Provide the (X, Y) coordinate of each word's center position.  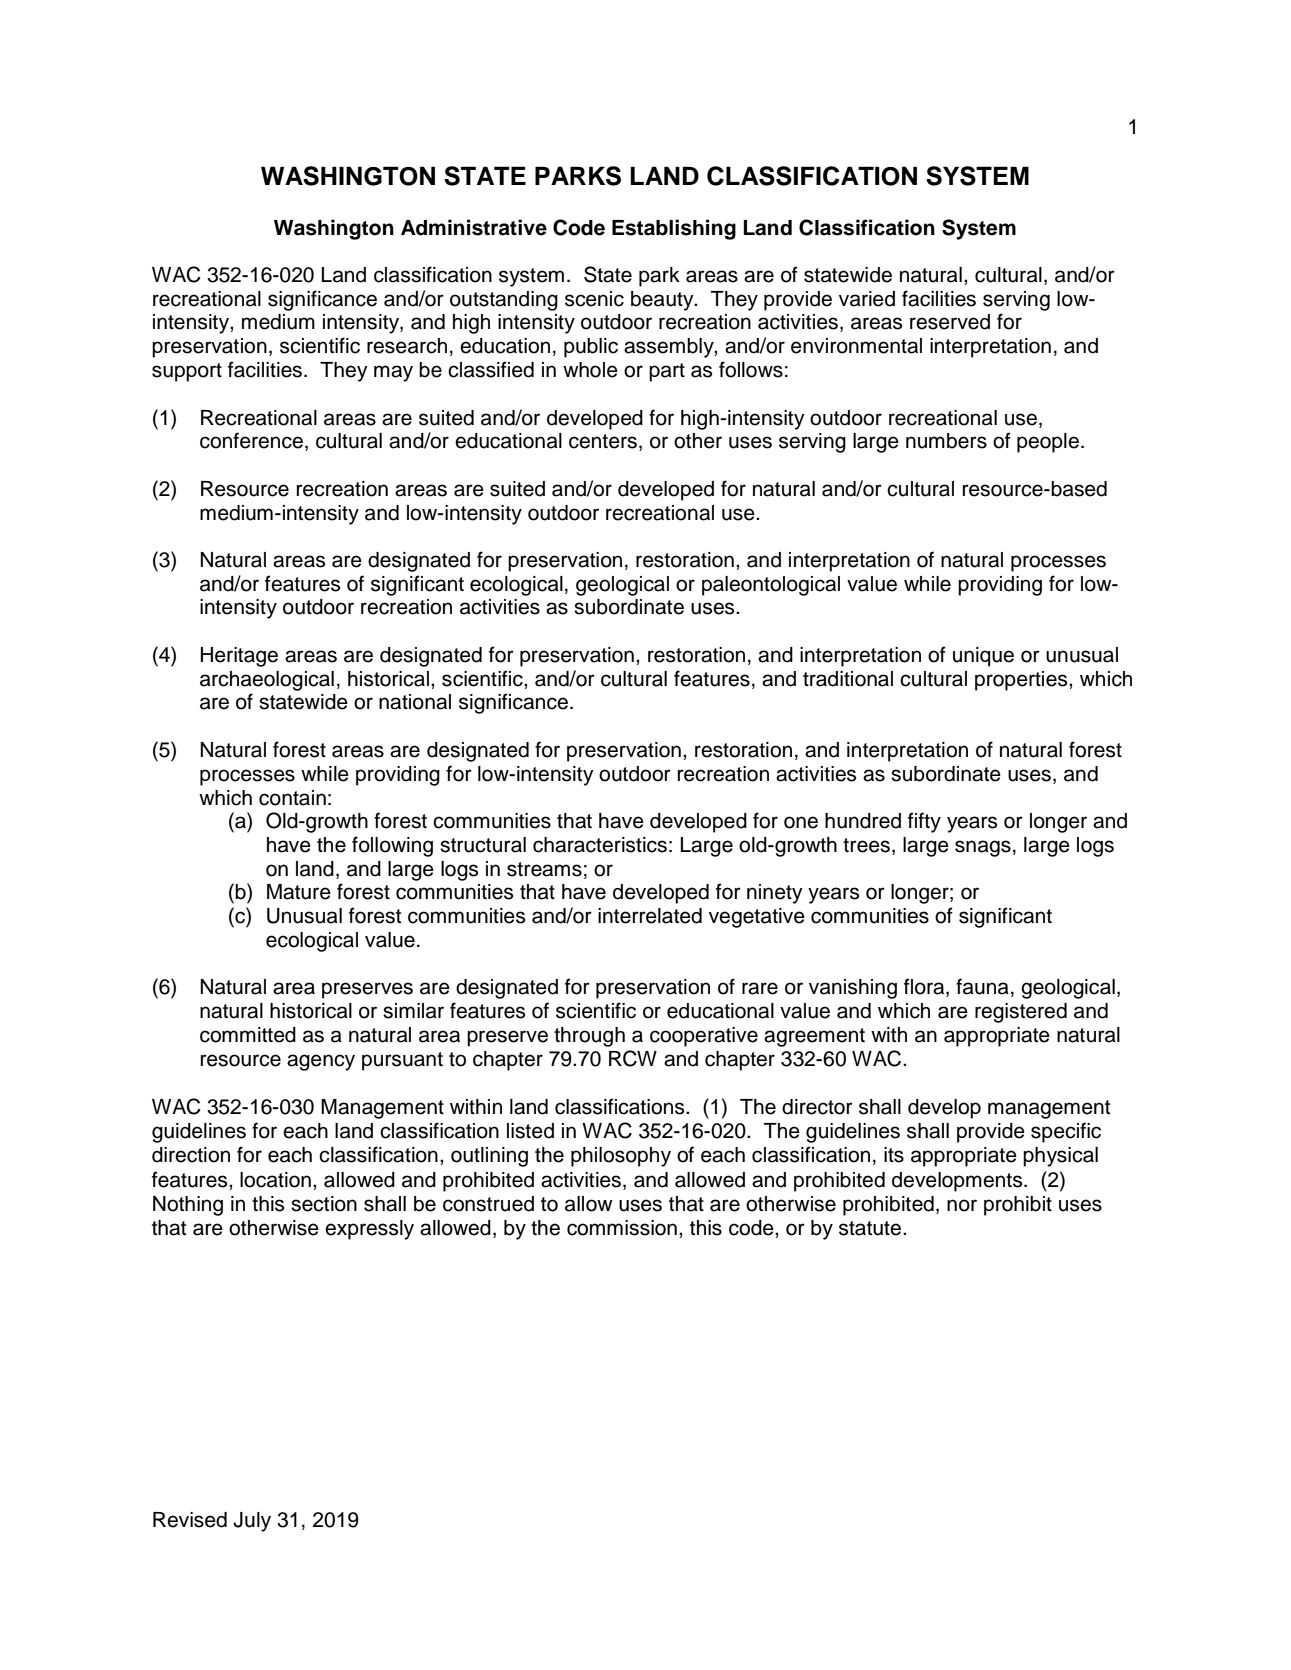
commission (622, 1228)
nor (962, 1205)
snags (983, 848)
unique (983, 657)
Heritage (239, 657)
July (252, 1522)
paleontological (771, 586)
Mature (299, 892)
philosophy (621, 1157)
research (407, 346)
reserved (950, 322)
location (275, 1180)
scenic (594, 299)
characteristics (600, 845)
